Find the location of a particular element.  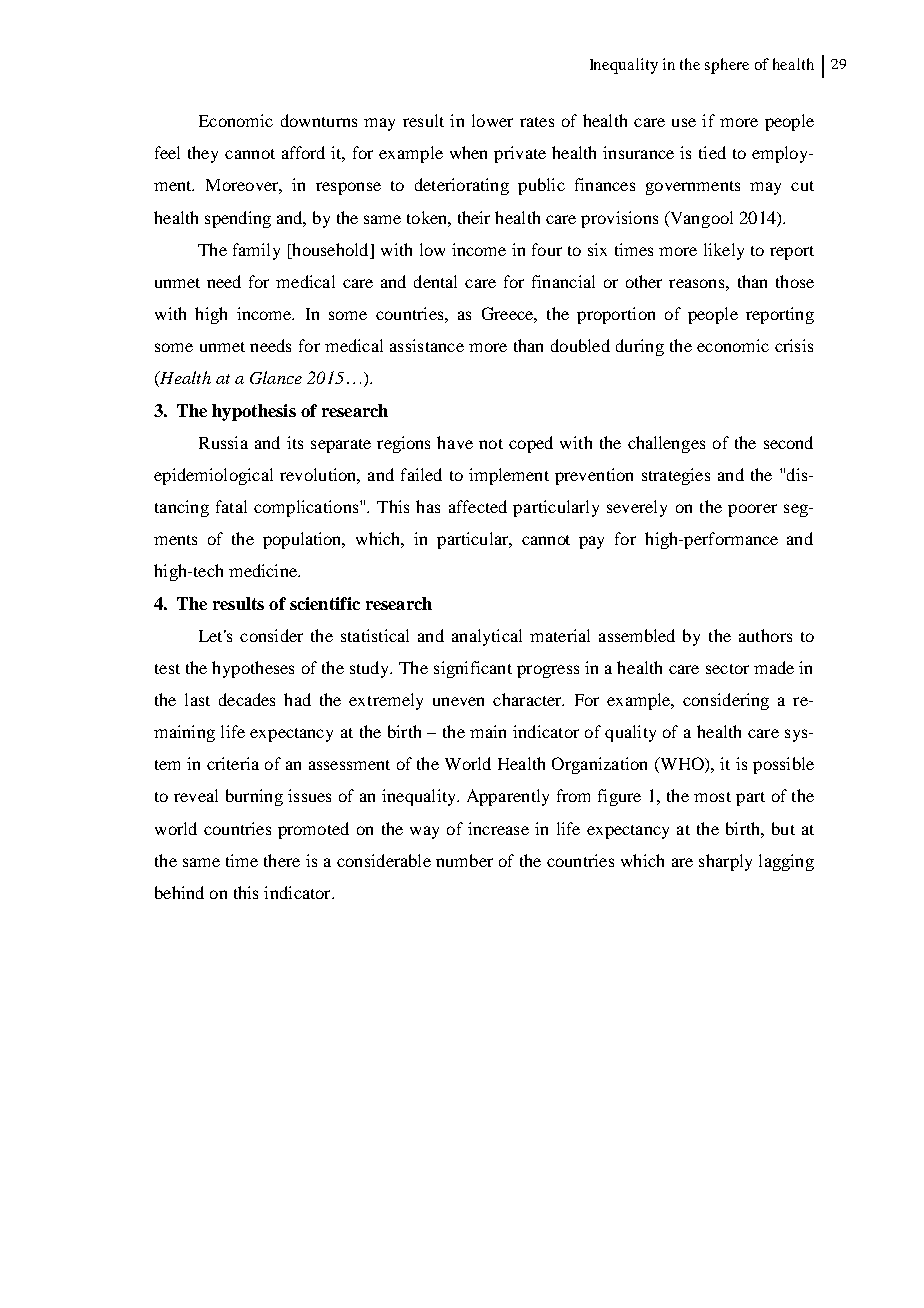

poorer is located at coordinates (752, 510).
